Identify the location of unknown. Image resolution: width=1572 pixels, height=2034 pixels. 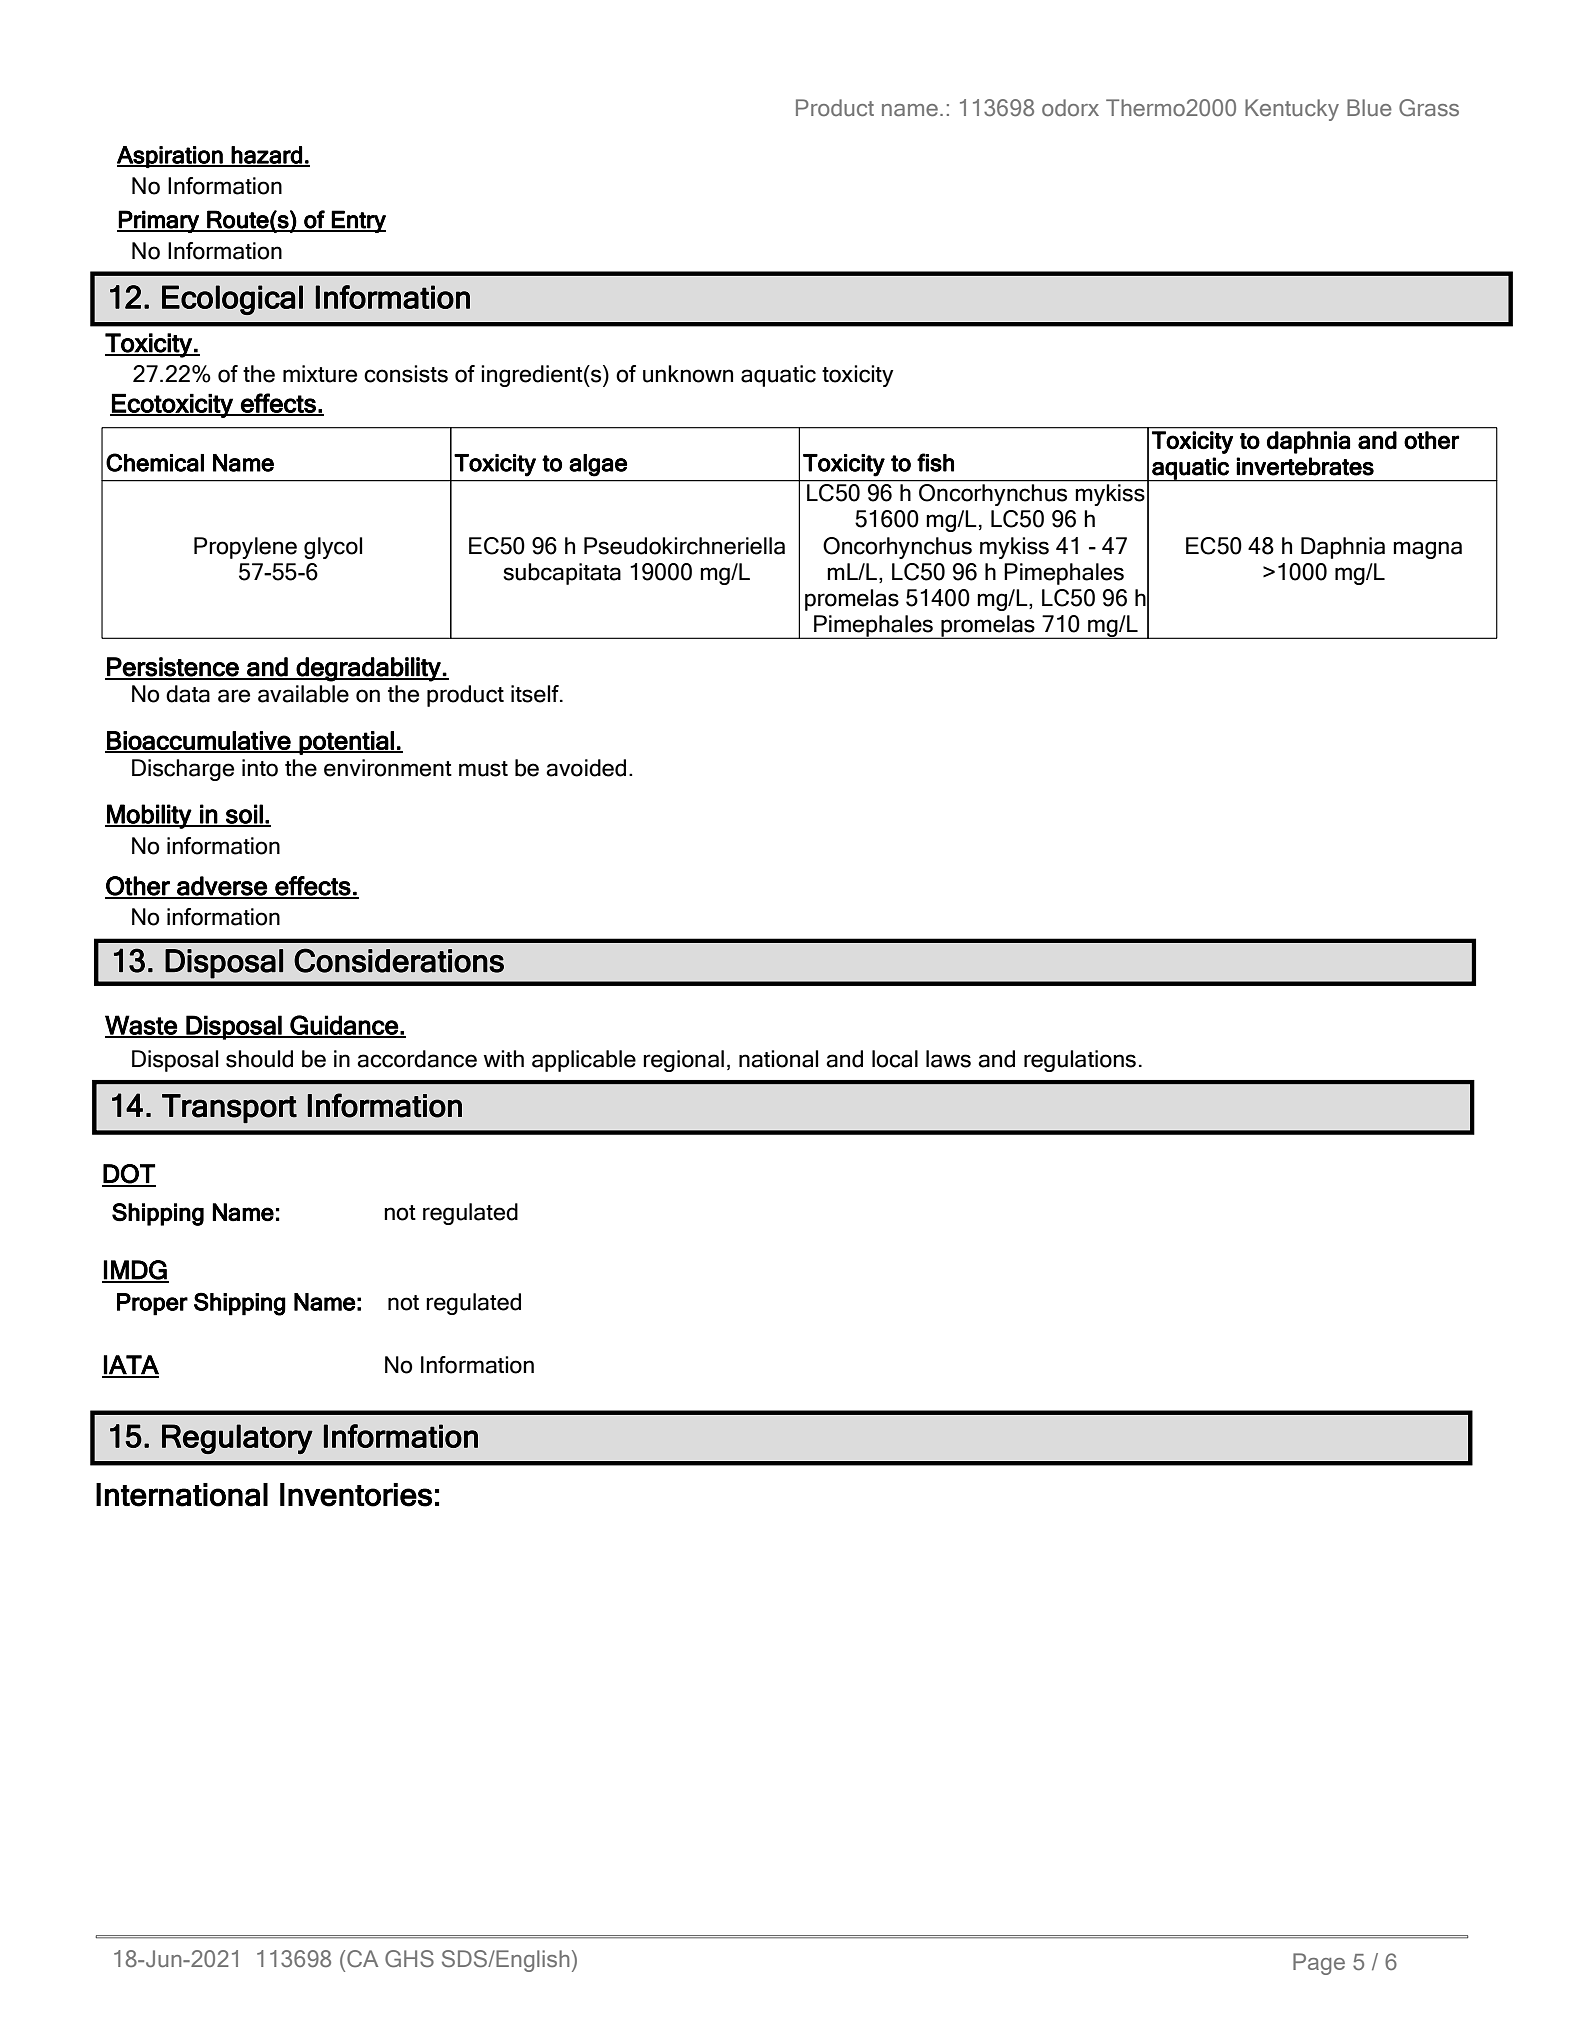
(688, 374).
